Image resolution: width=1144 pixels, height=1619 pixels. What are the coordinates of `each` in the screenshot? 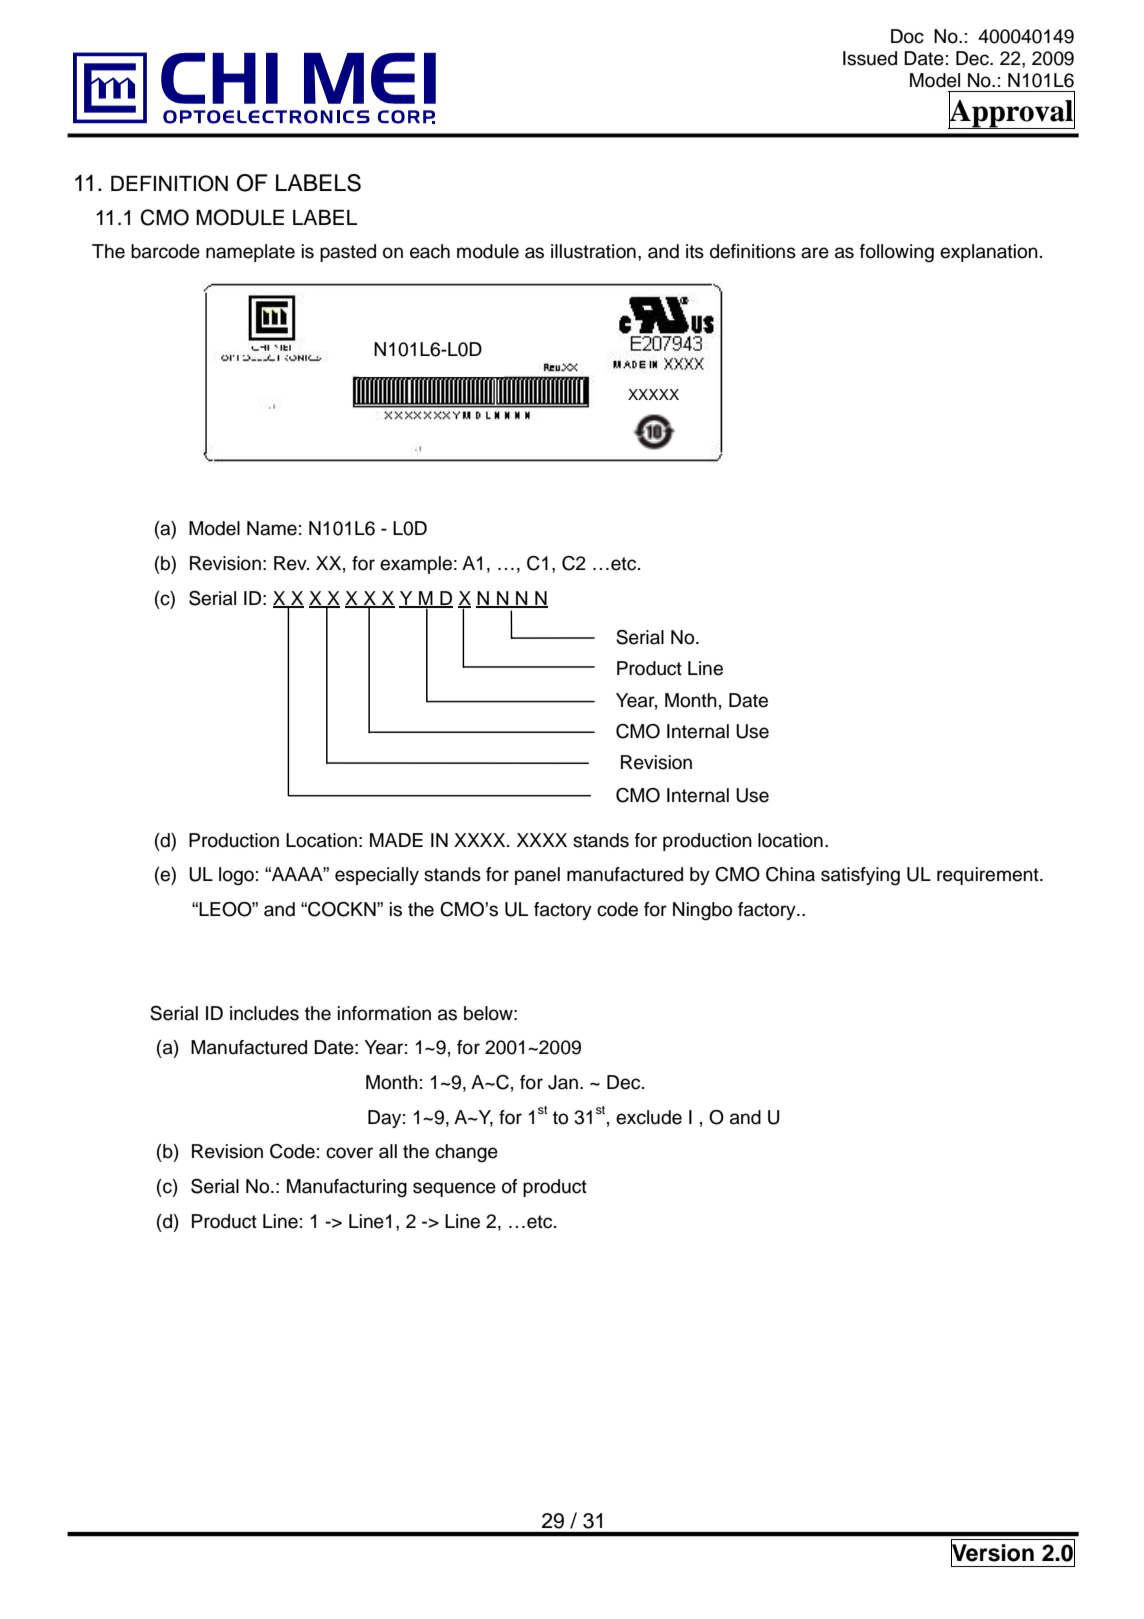 It's located at (430, 251).
